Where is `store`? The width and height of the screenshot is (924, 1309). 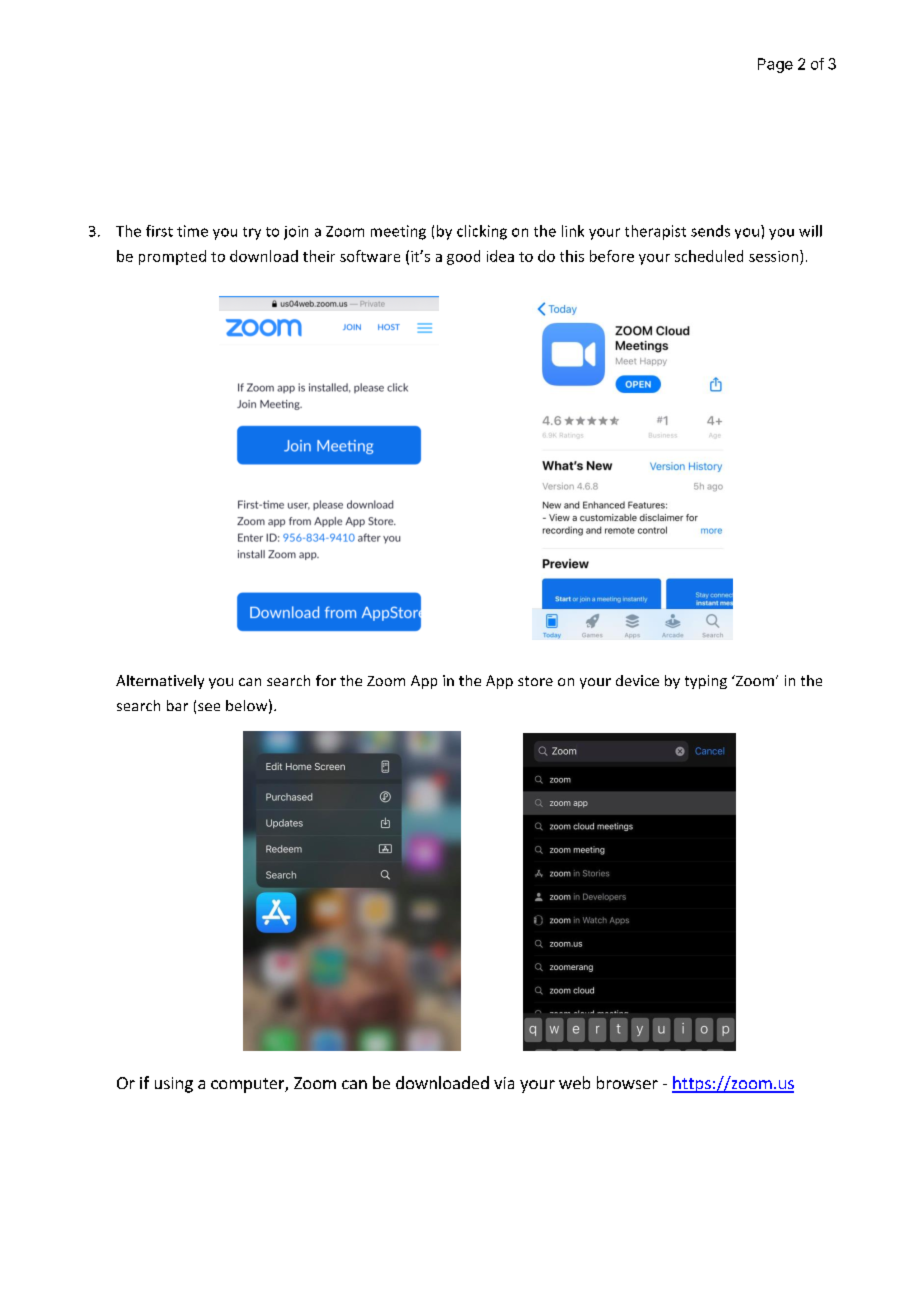
store is located at coordinates (535, 681).
